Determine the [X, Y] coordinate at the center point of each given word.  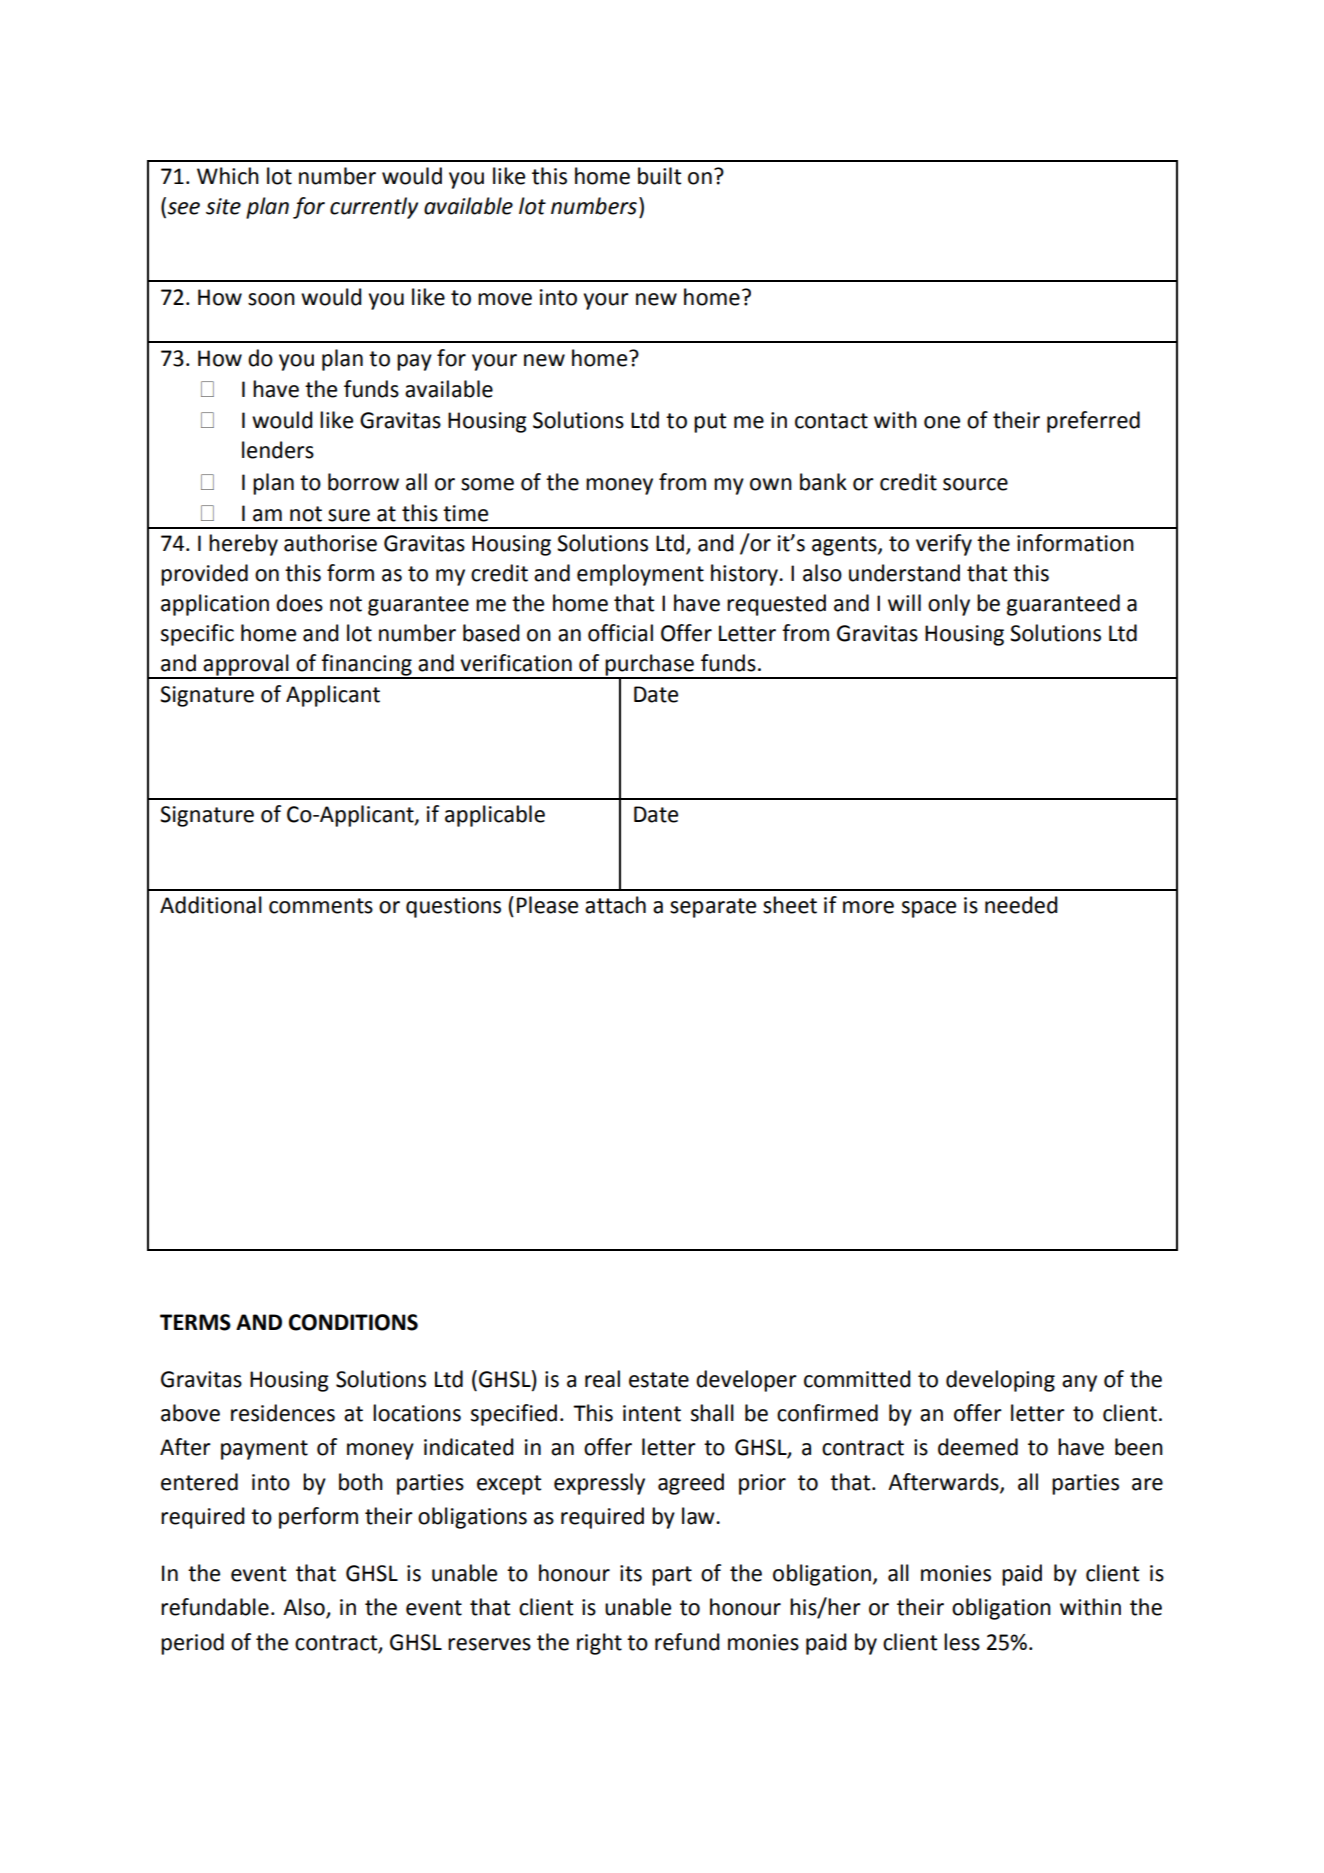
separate [713, 908]
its [631, 1573]
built [659, 176]
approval [246, 666]
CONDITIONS [353, 1322]
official [620, 633]
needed [1021, 905]
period [192, 1644]
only [949, 605]
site [223, 206]
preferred [1093, 422]
